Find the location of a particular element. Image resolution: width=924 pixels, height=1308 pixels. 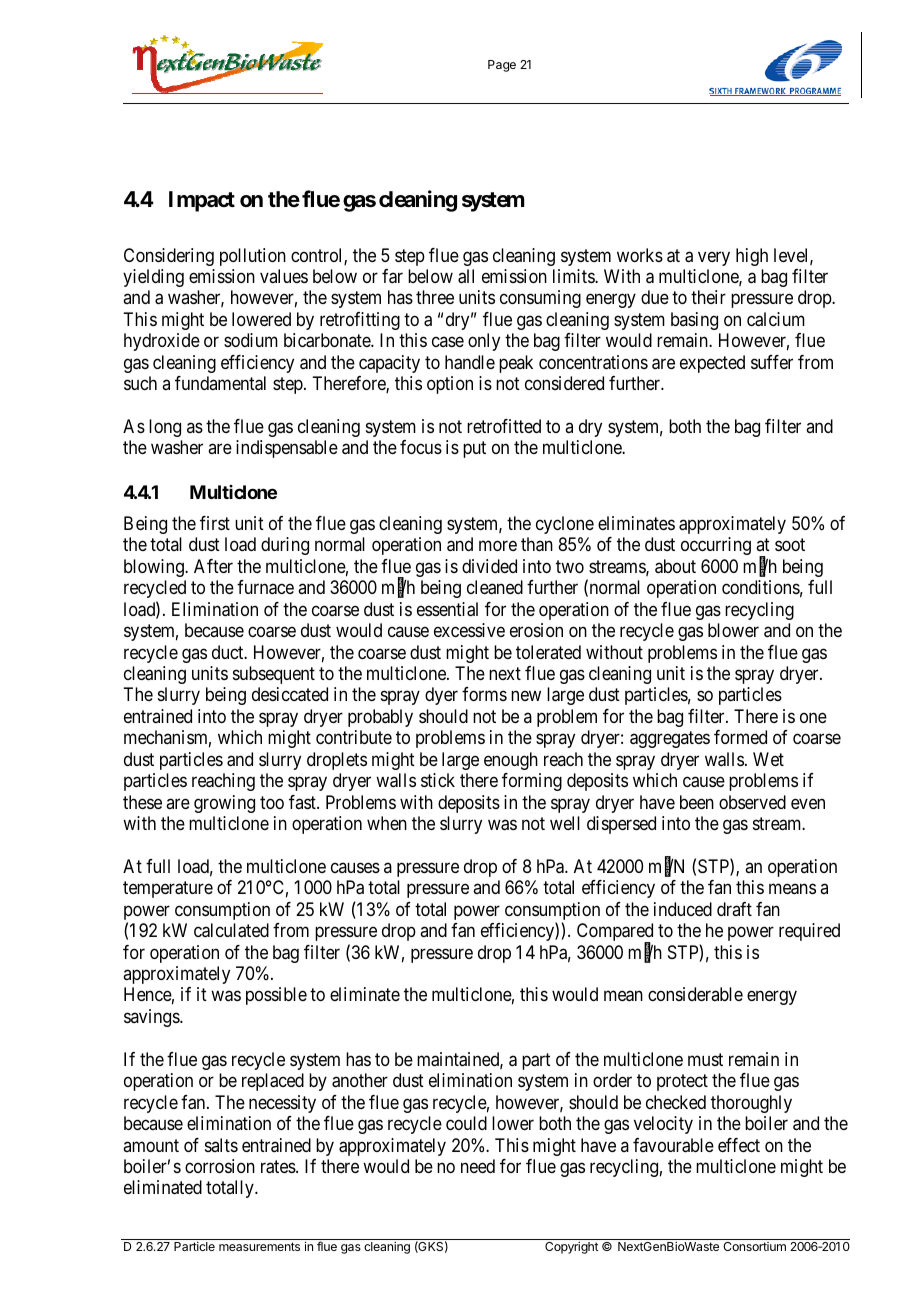

considerable is located at coordinates (695, 994).
